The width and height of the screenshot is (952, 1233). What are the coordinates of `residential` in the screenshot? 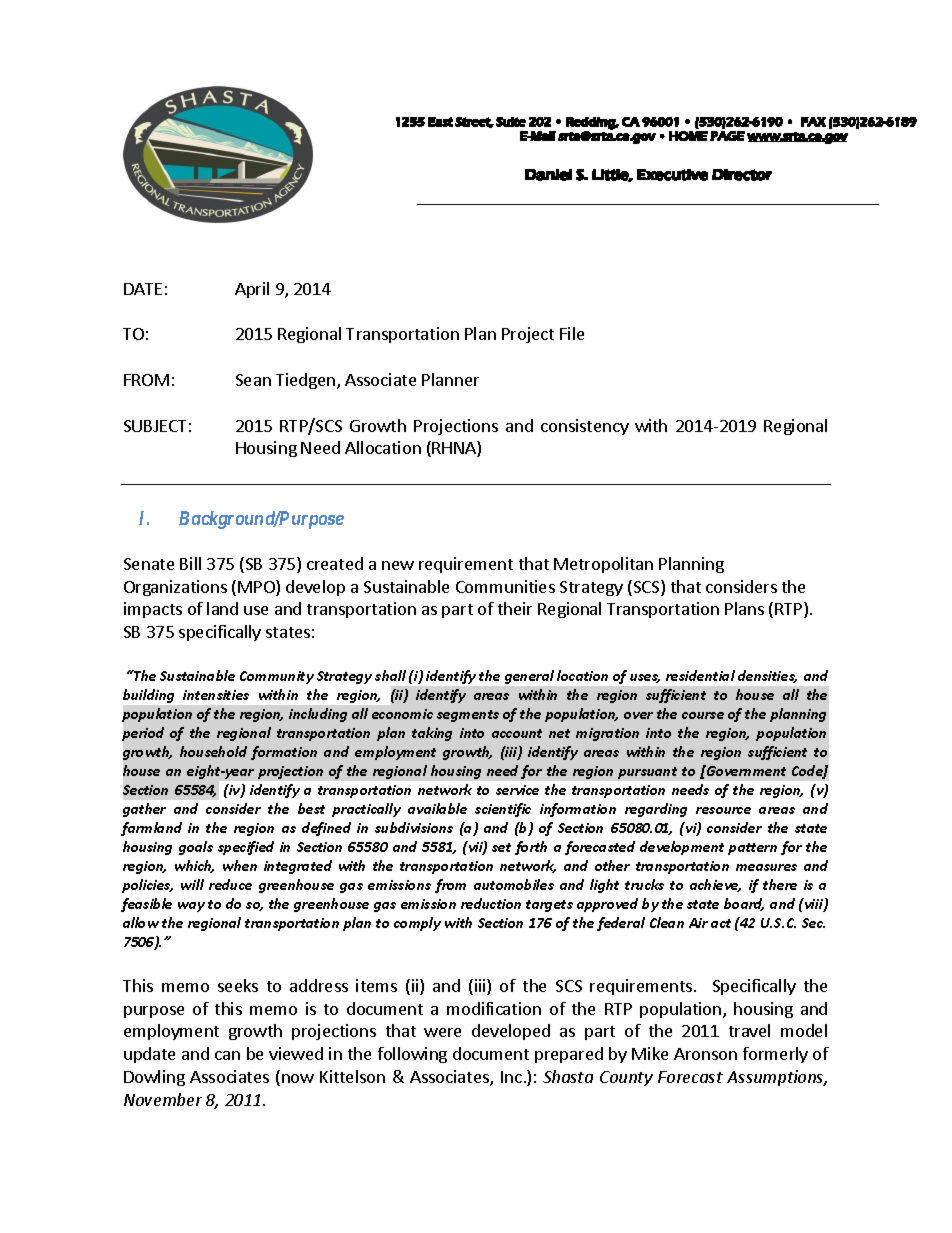 It's located at (700, 675).
